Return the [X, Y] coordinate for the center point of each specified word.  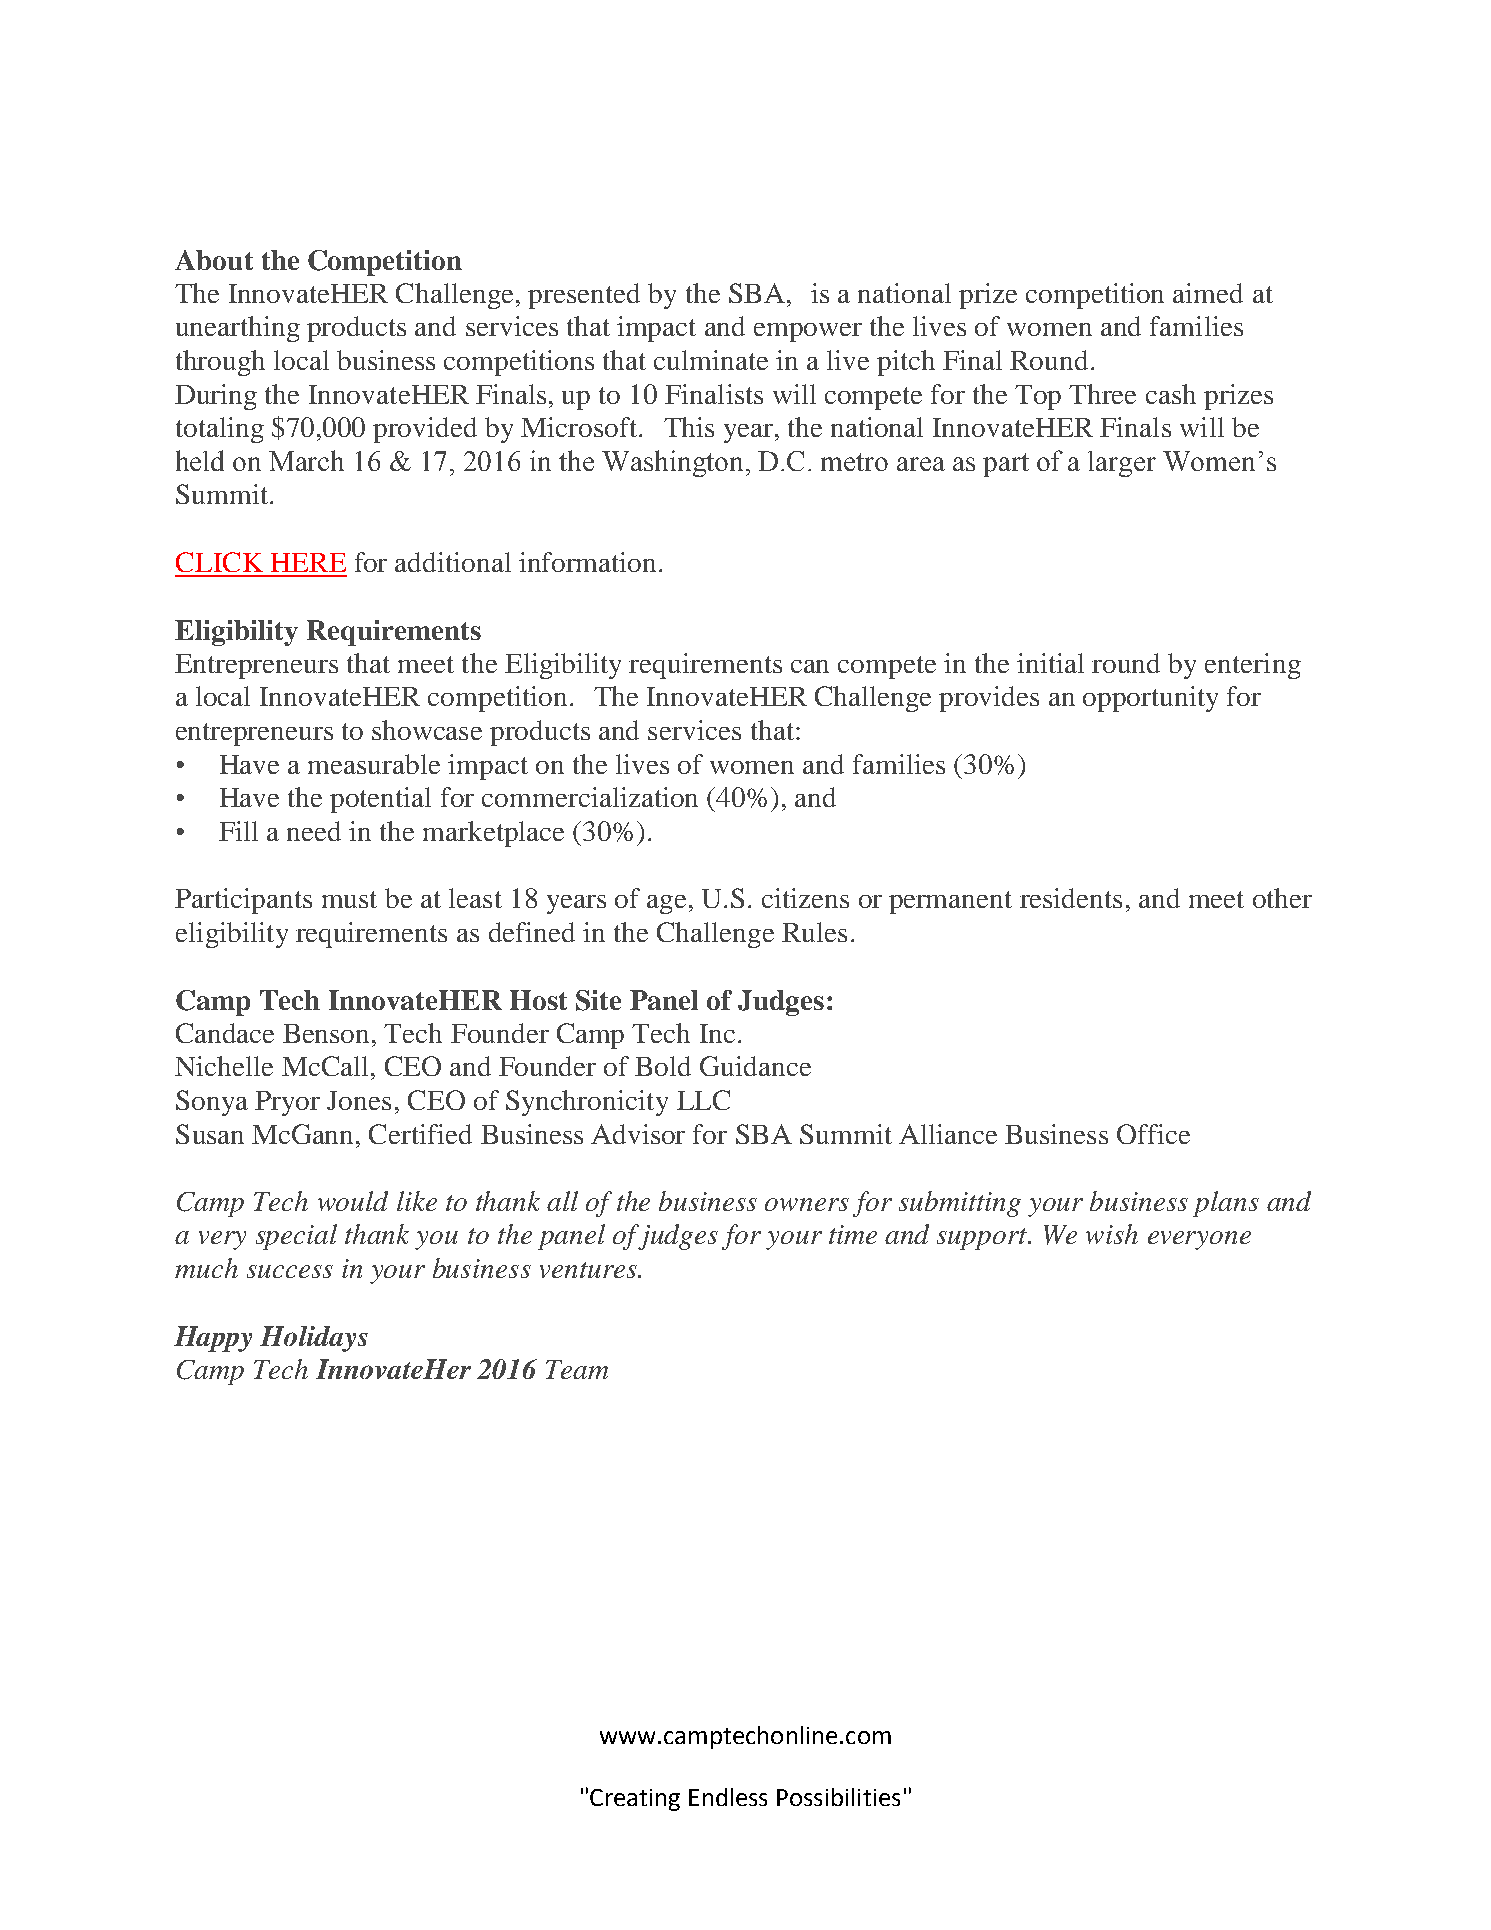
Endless [728, 1797]
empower [808, 332]
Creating [635, 1800]
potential [380, 800]
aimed [1208, 293]
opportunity [1150, 699]
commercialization [590, 797]
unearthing [238, 329]
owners [807, 1204]
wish [1112, 1234]
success [290, 1271]
